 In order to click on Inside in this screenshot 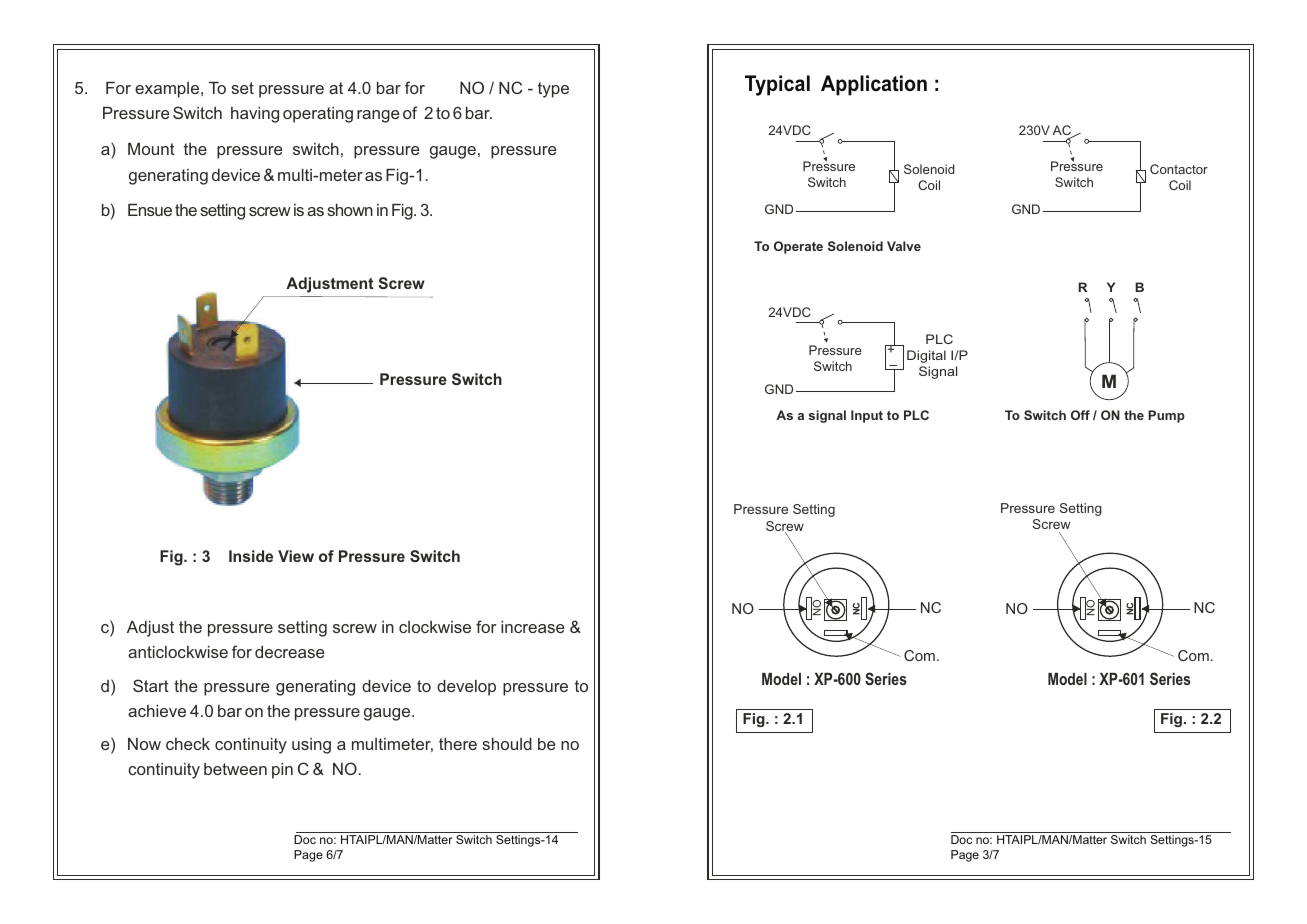, I will do `click(251, 556)`.
